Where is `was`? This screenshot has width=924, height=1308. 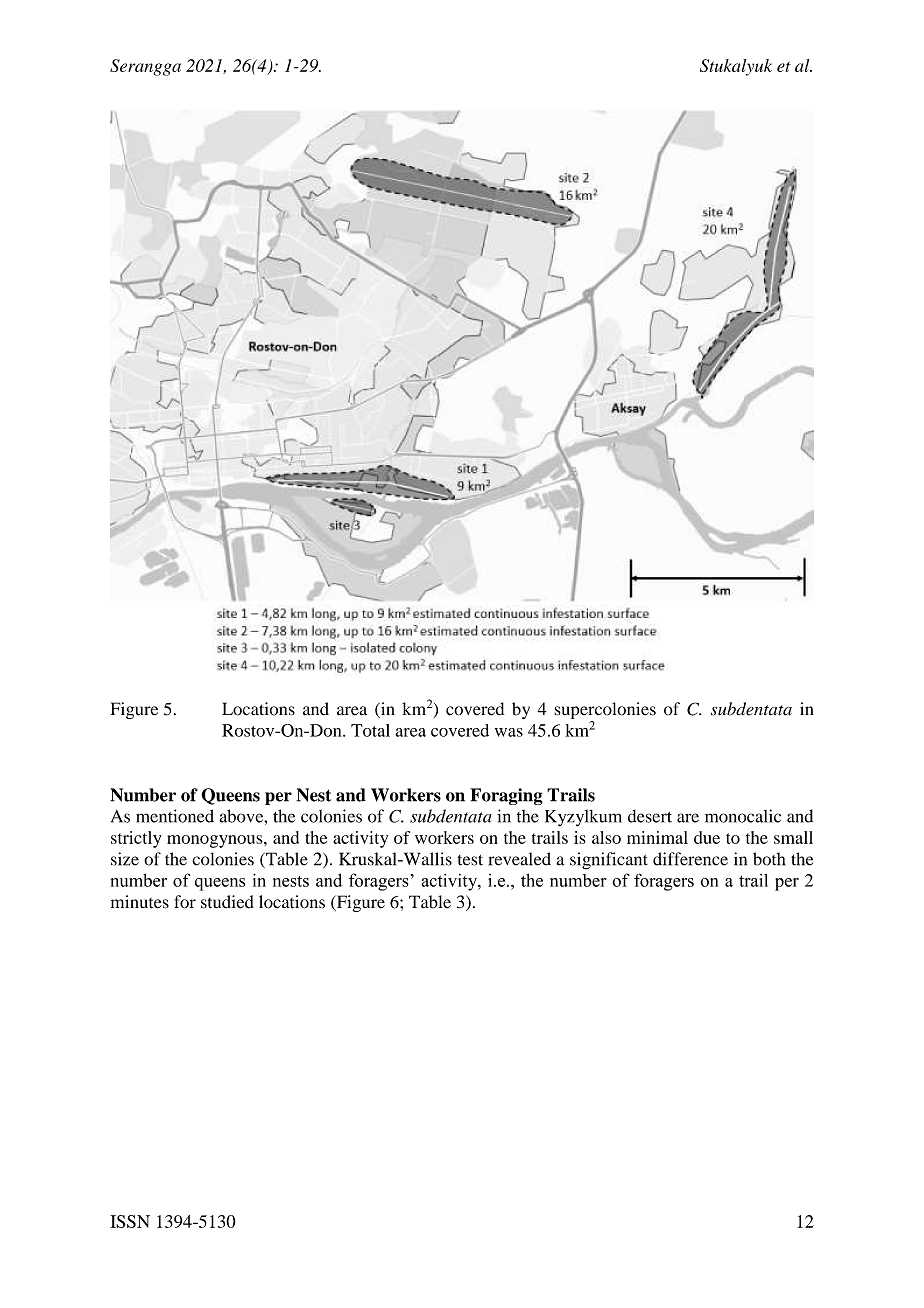
was is located at coordinates (509, 732).
